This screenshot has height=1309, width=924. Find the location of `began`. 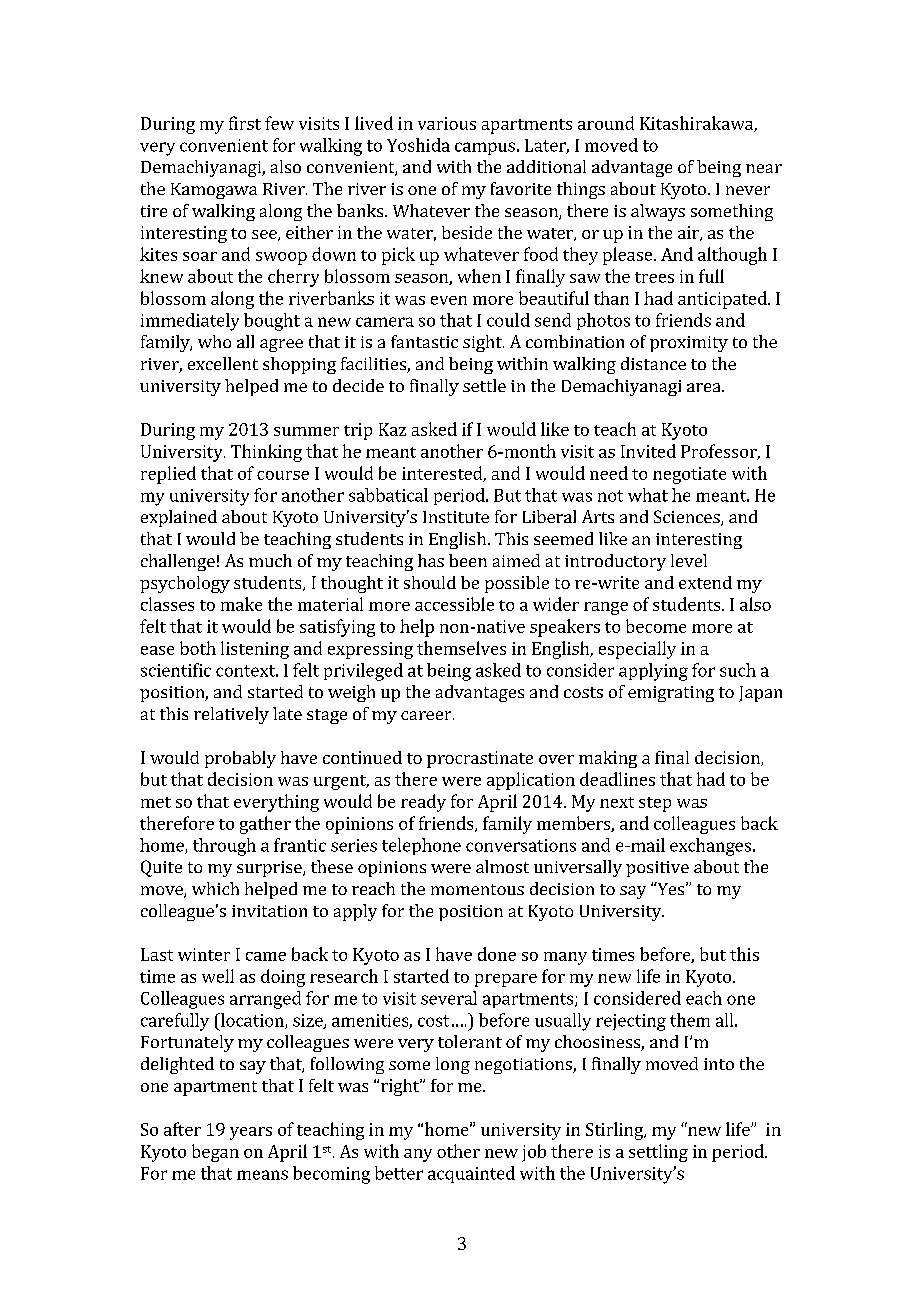

began is located at coordinates (215, 1153).
